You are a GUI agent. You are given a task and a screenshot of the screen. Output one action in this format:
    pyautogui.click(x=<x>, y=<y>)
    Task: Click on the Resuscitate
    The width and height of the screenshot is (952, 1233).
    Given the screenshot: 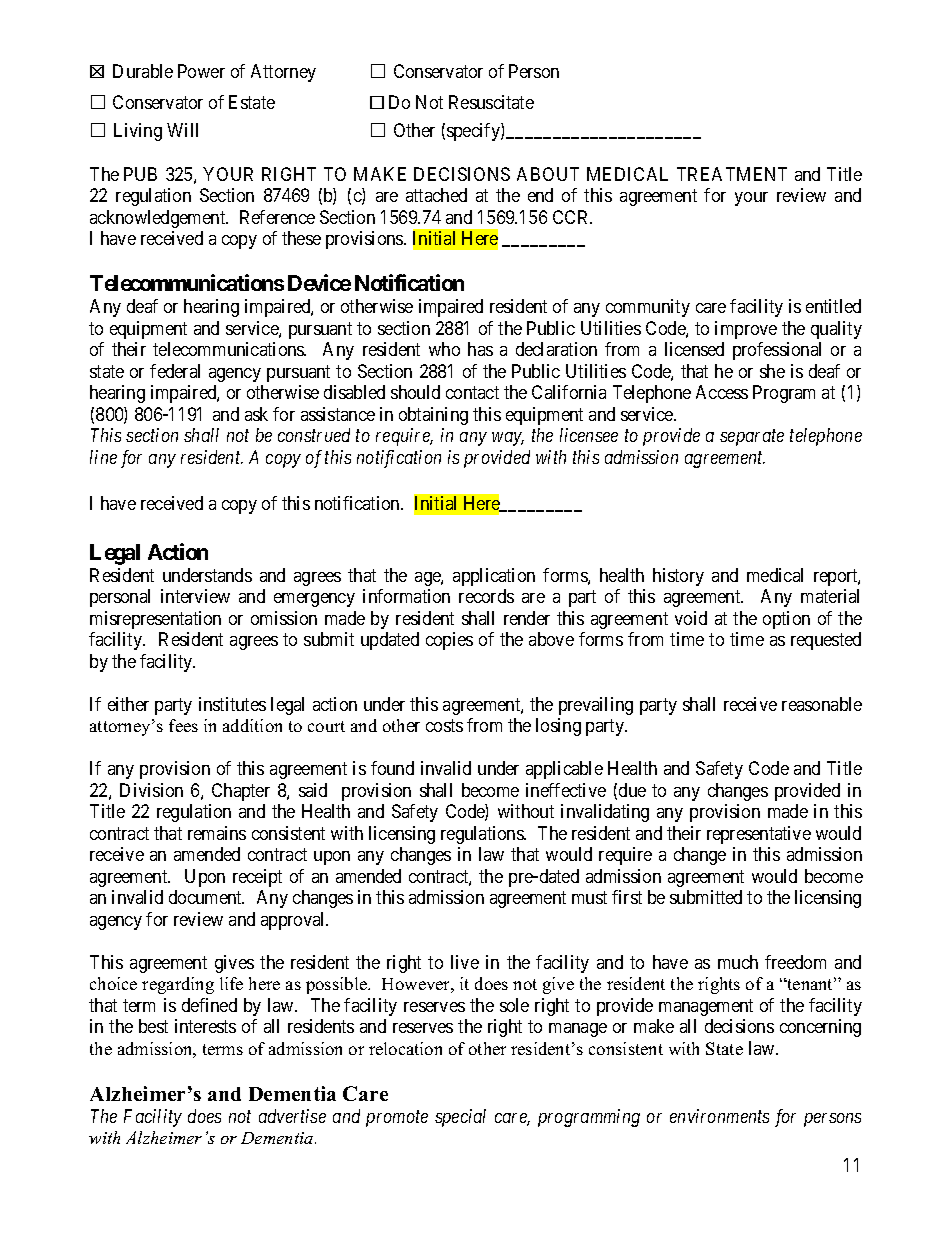 What is the action you would take?
    pyautogui.click(x=491, y=102)
